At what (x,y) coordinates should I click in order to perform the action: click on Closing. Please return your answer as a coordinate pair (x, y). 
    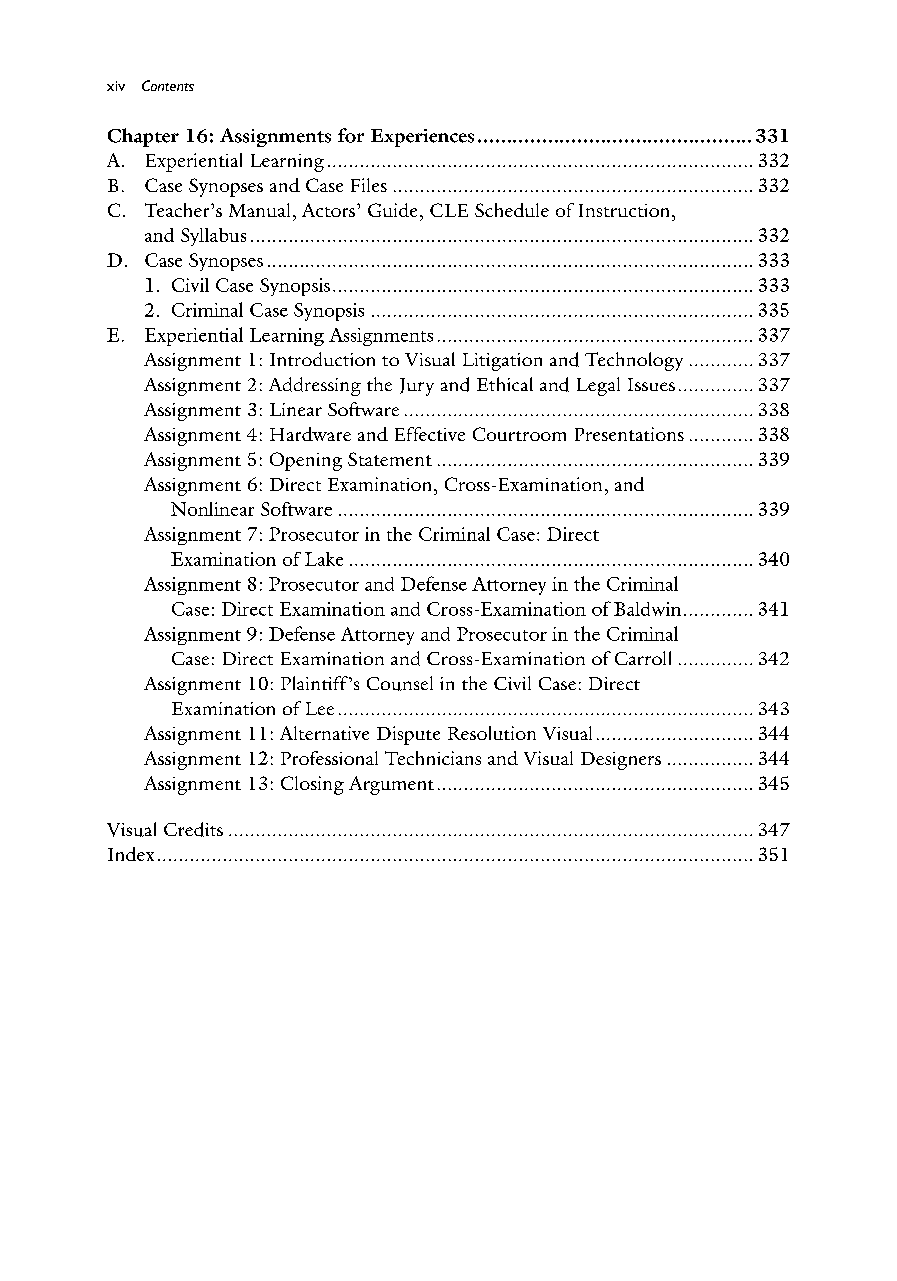
    Looking at the image, I should click on (312, 785).
